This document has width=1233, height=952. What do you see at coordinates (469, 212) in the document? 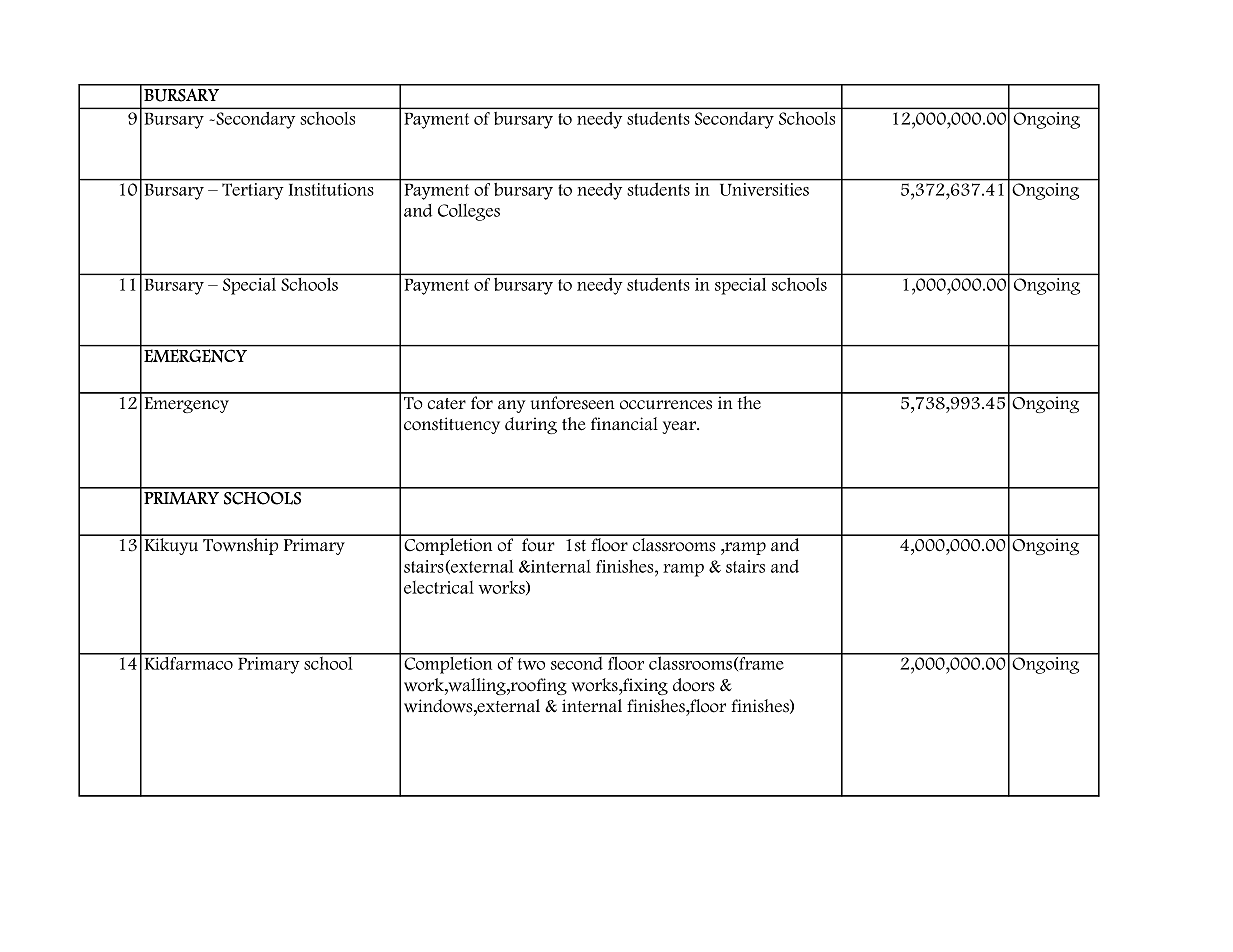
I see `Colleges` at bounding box center [469, 212].
